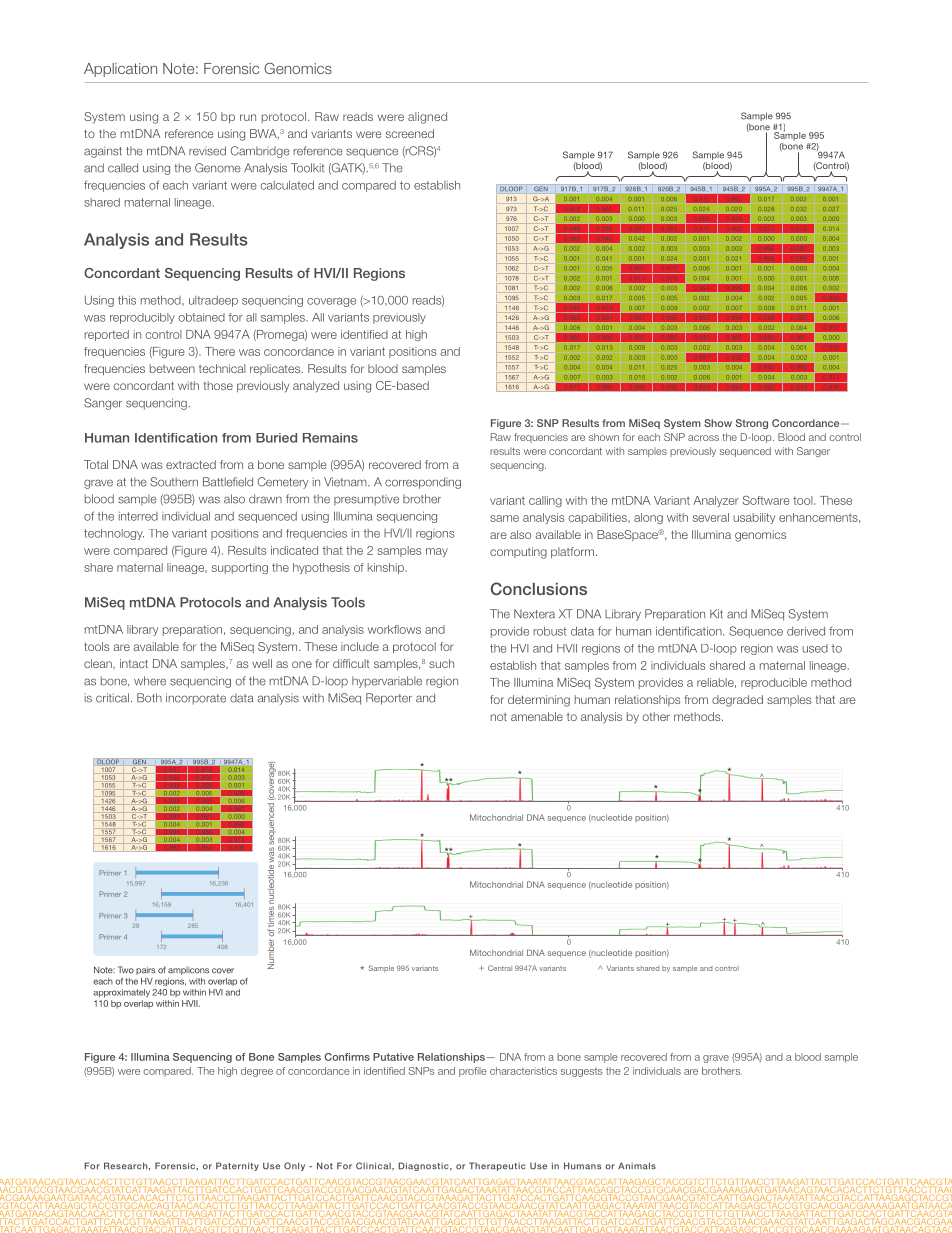 The image size is (952, 1233). Describe the element at coordinates (188, 971) in the image. I see `amplicons` at that location.
